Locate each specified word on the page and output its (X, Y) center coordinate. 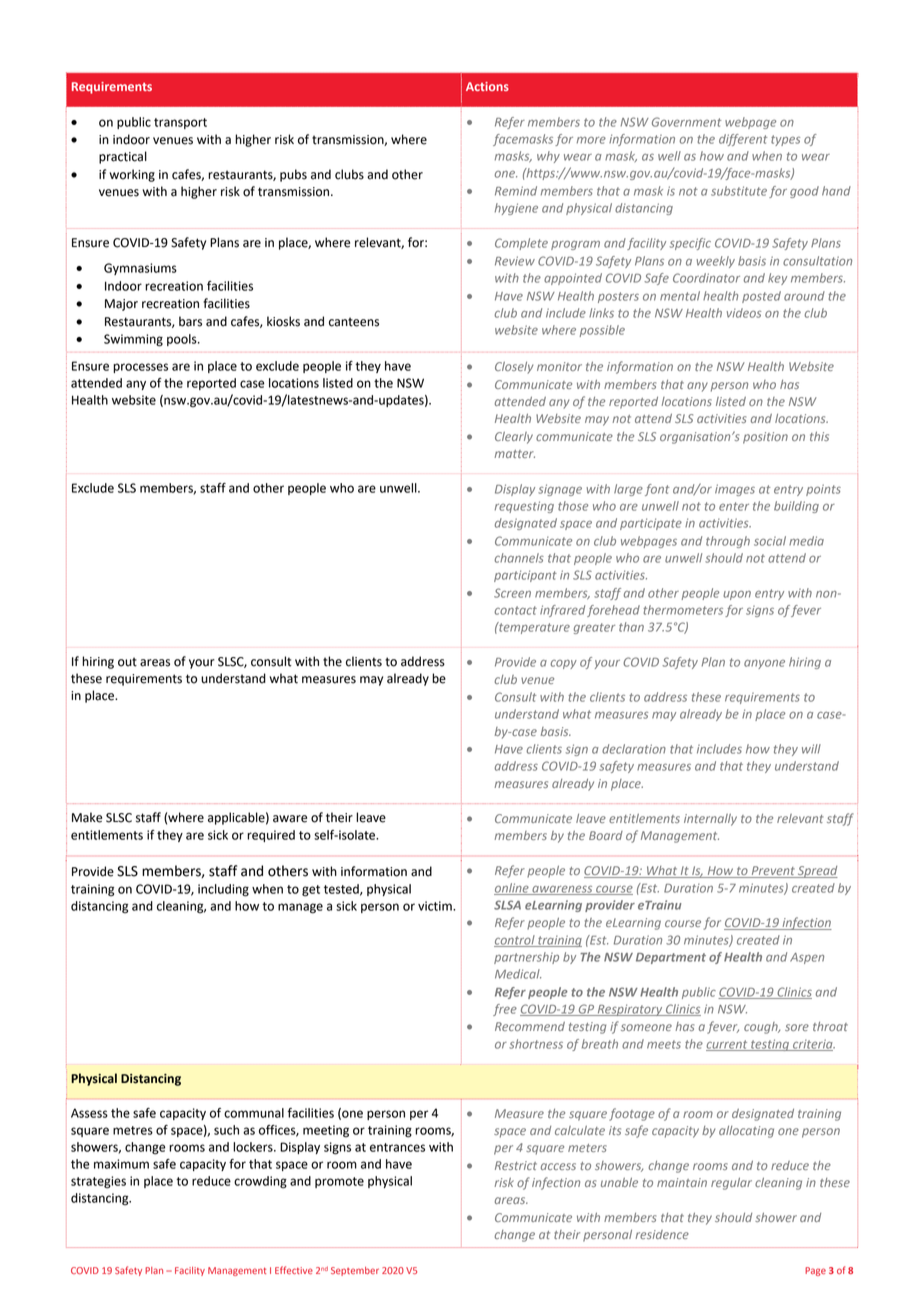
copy (563, 664)
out (127, 662)
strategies (98, 1182)
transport (180, 123)
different (743, 140)
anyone (764, 664)
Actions (487, 86)
